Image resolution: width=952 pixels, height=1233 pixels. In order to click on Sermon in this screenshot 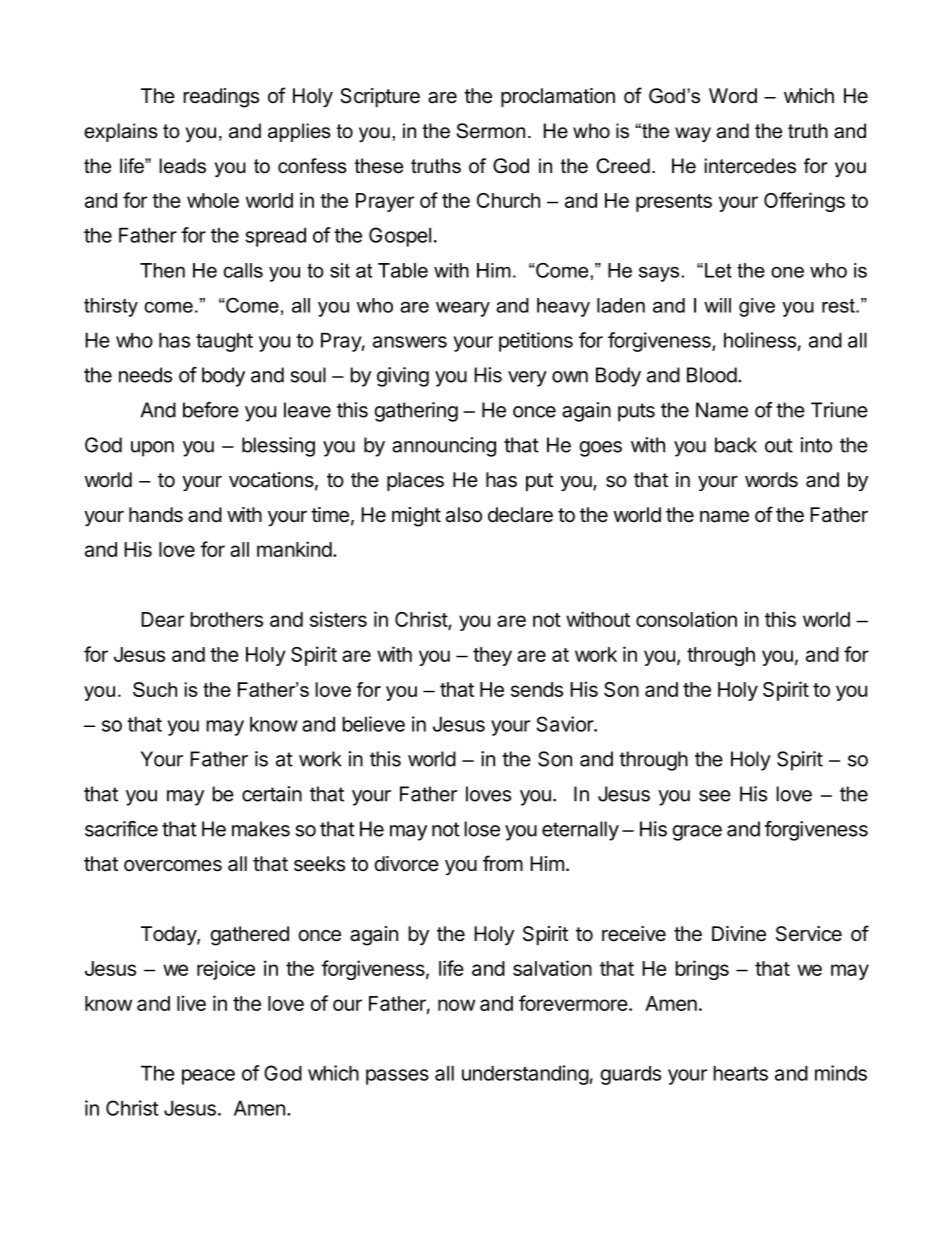, I will do `click(490, 131)`.
